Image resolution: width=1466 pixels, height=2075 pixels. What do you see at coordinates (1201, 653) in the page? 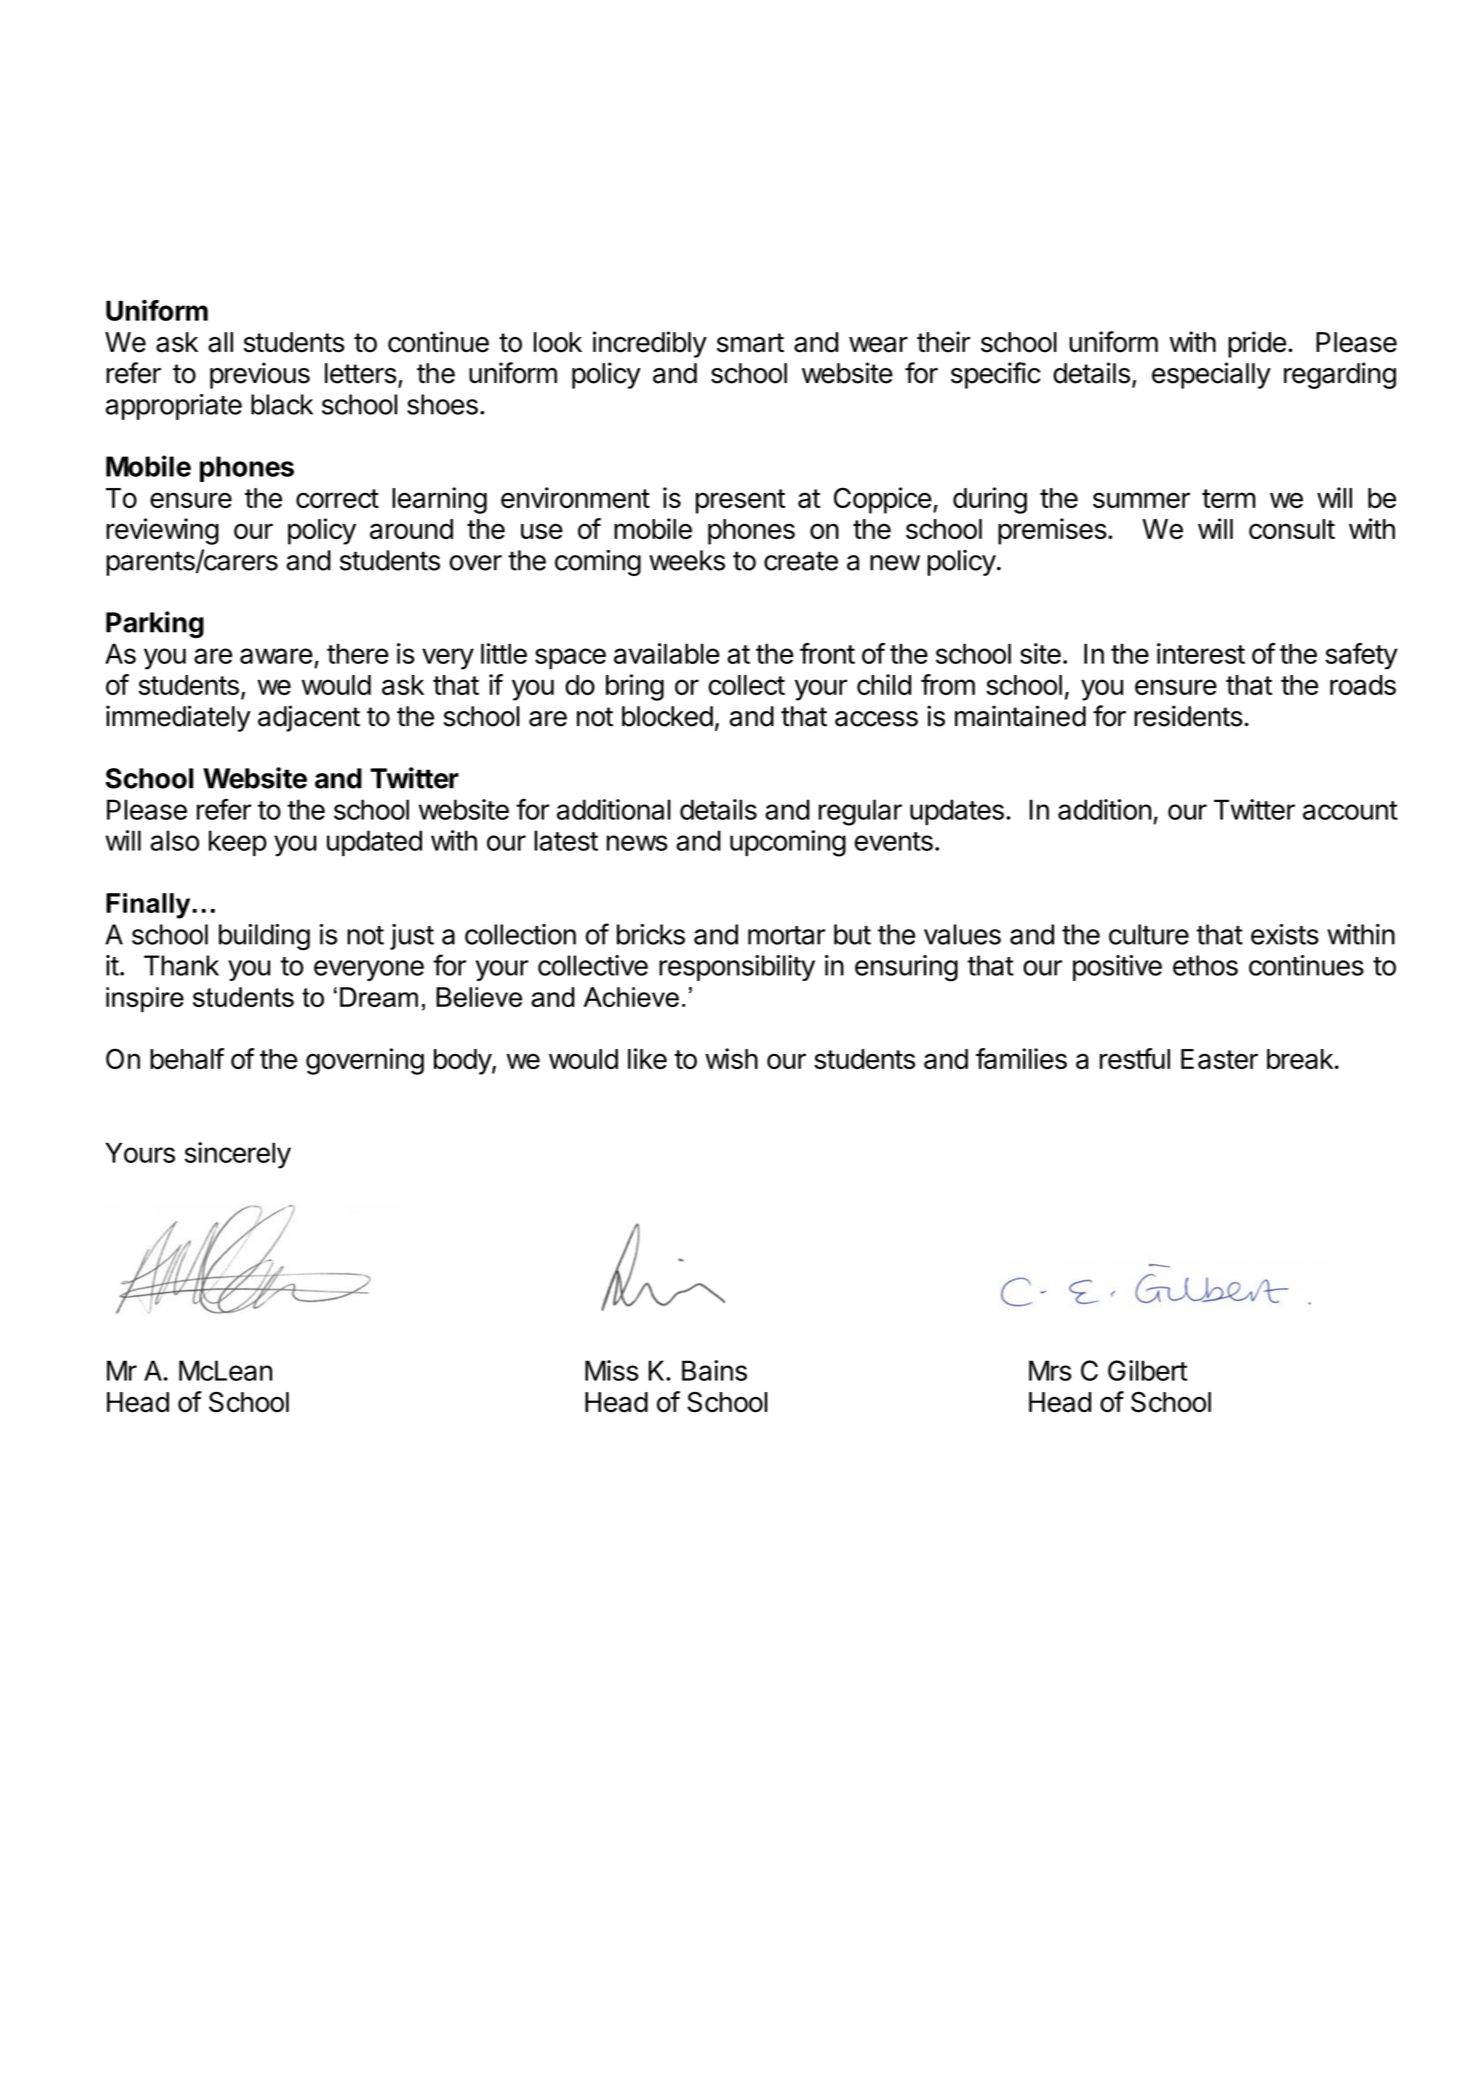
I see `interest` at bounding box center [1201, 653].
